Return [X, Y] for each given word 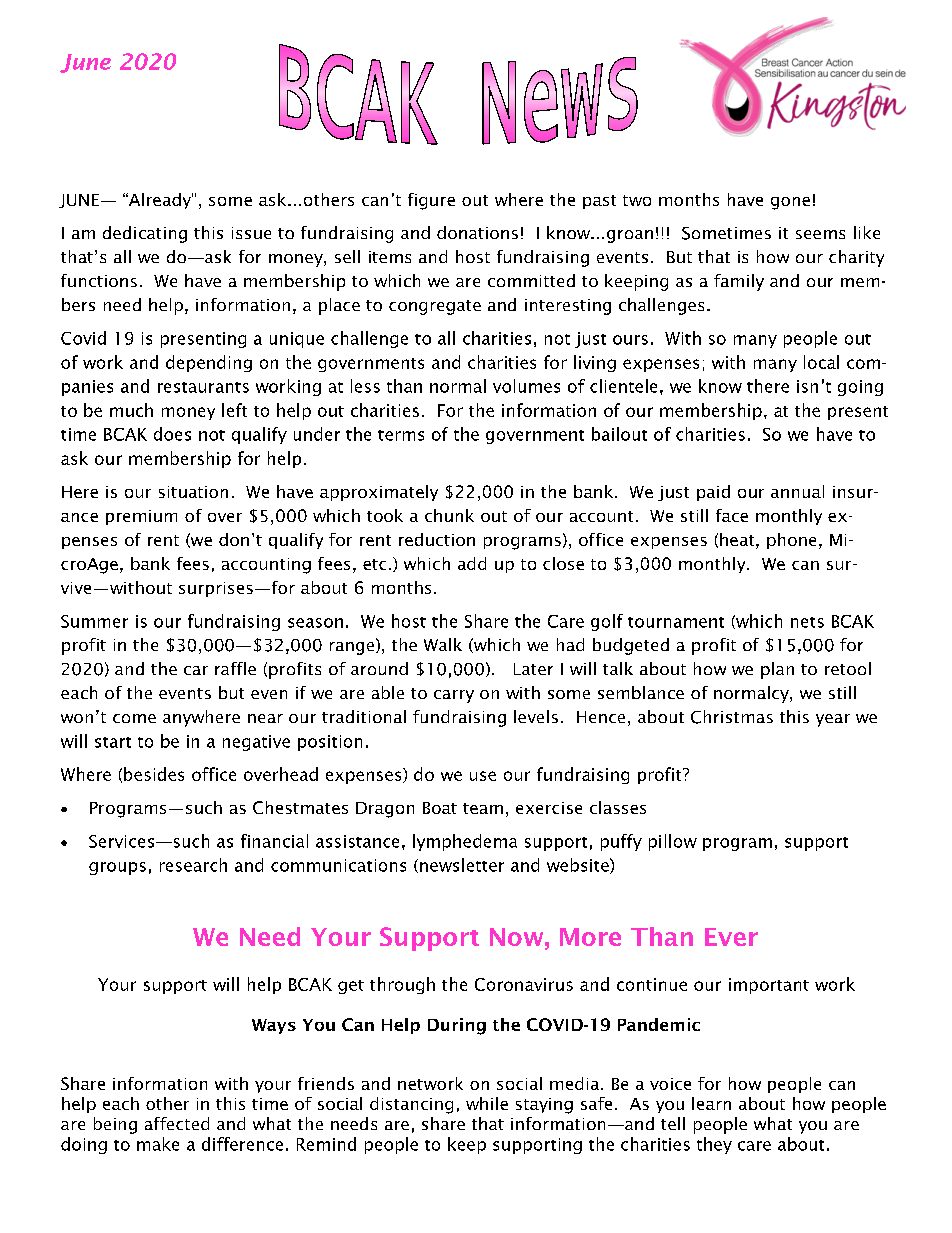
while [487, 1103]
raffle [235, 668]
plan [777, 670]
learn [711, 1103]
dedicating [145, 234]
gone [790, 203]
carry [454, 696]
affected [177, 1123]
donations [477, 232]
